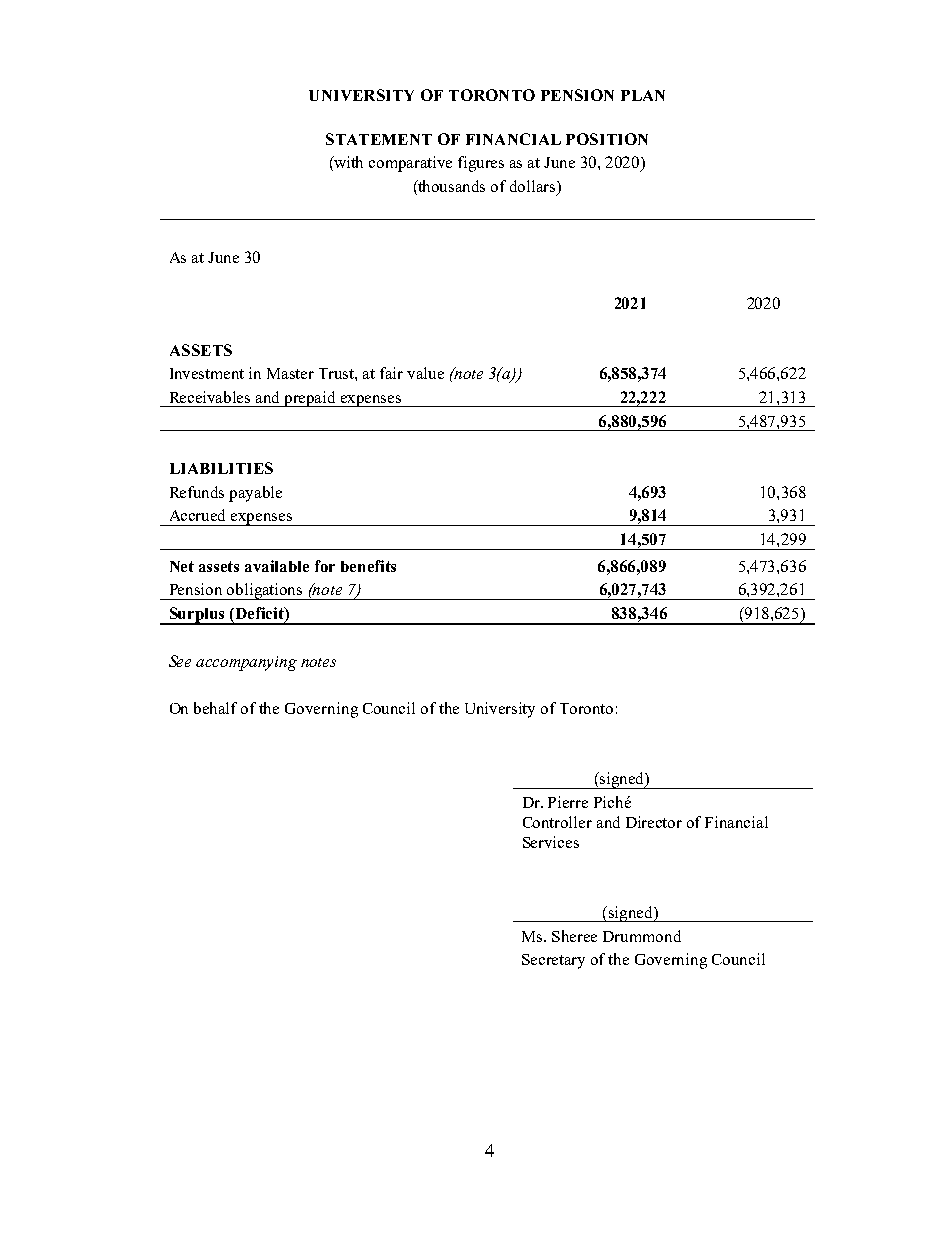  I want to click on Accrued, so click(197, 515).
